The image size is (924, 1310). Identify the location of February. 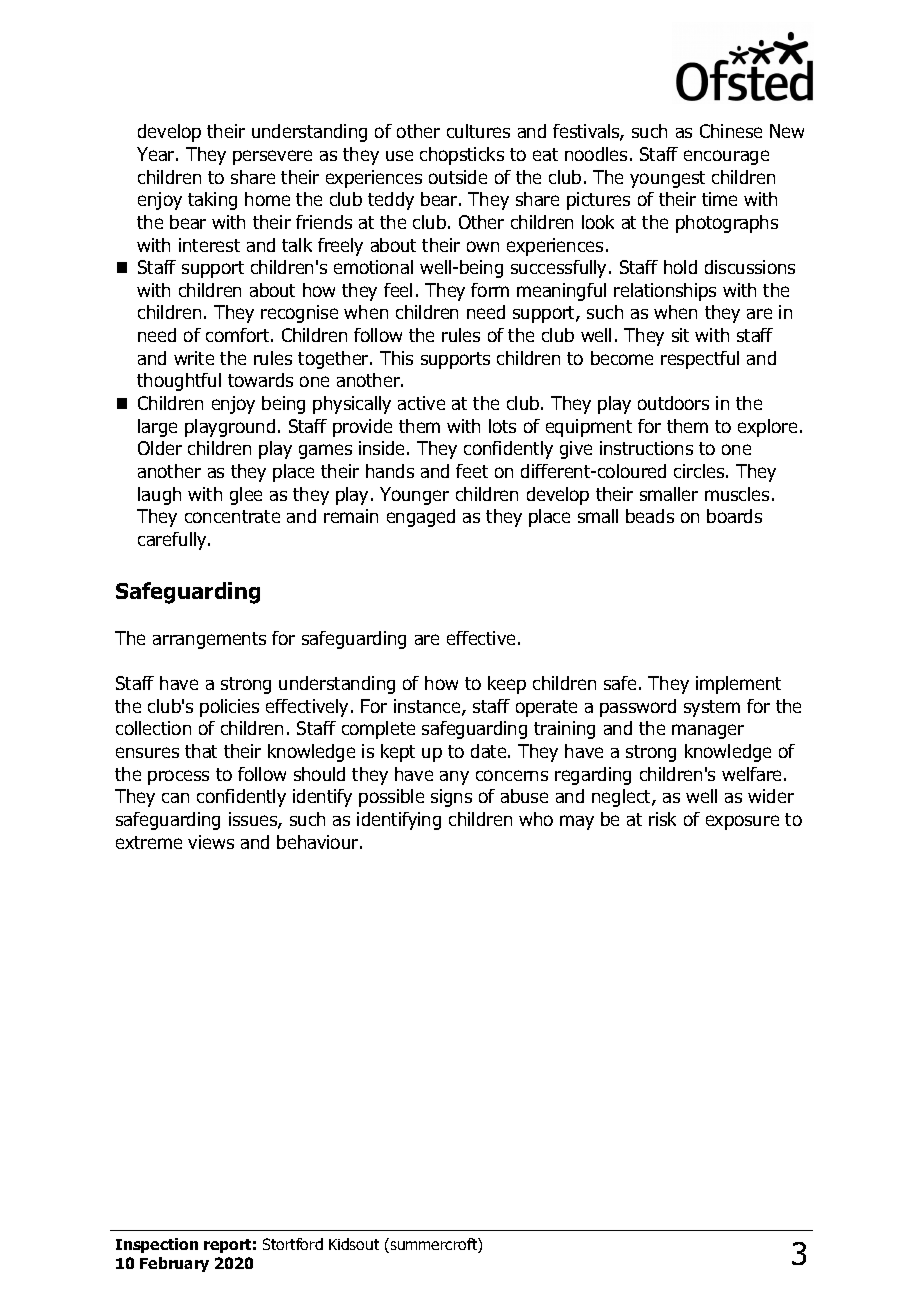
(174, 1264).
